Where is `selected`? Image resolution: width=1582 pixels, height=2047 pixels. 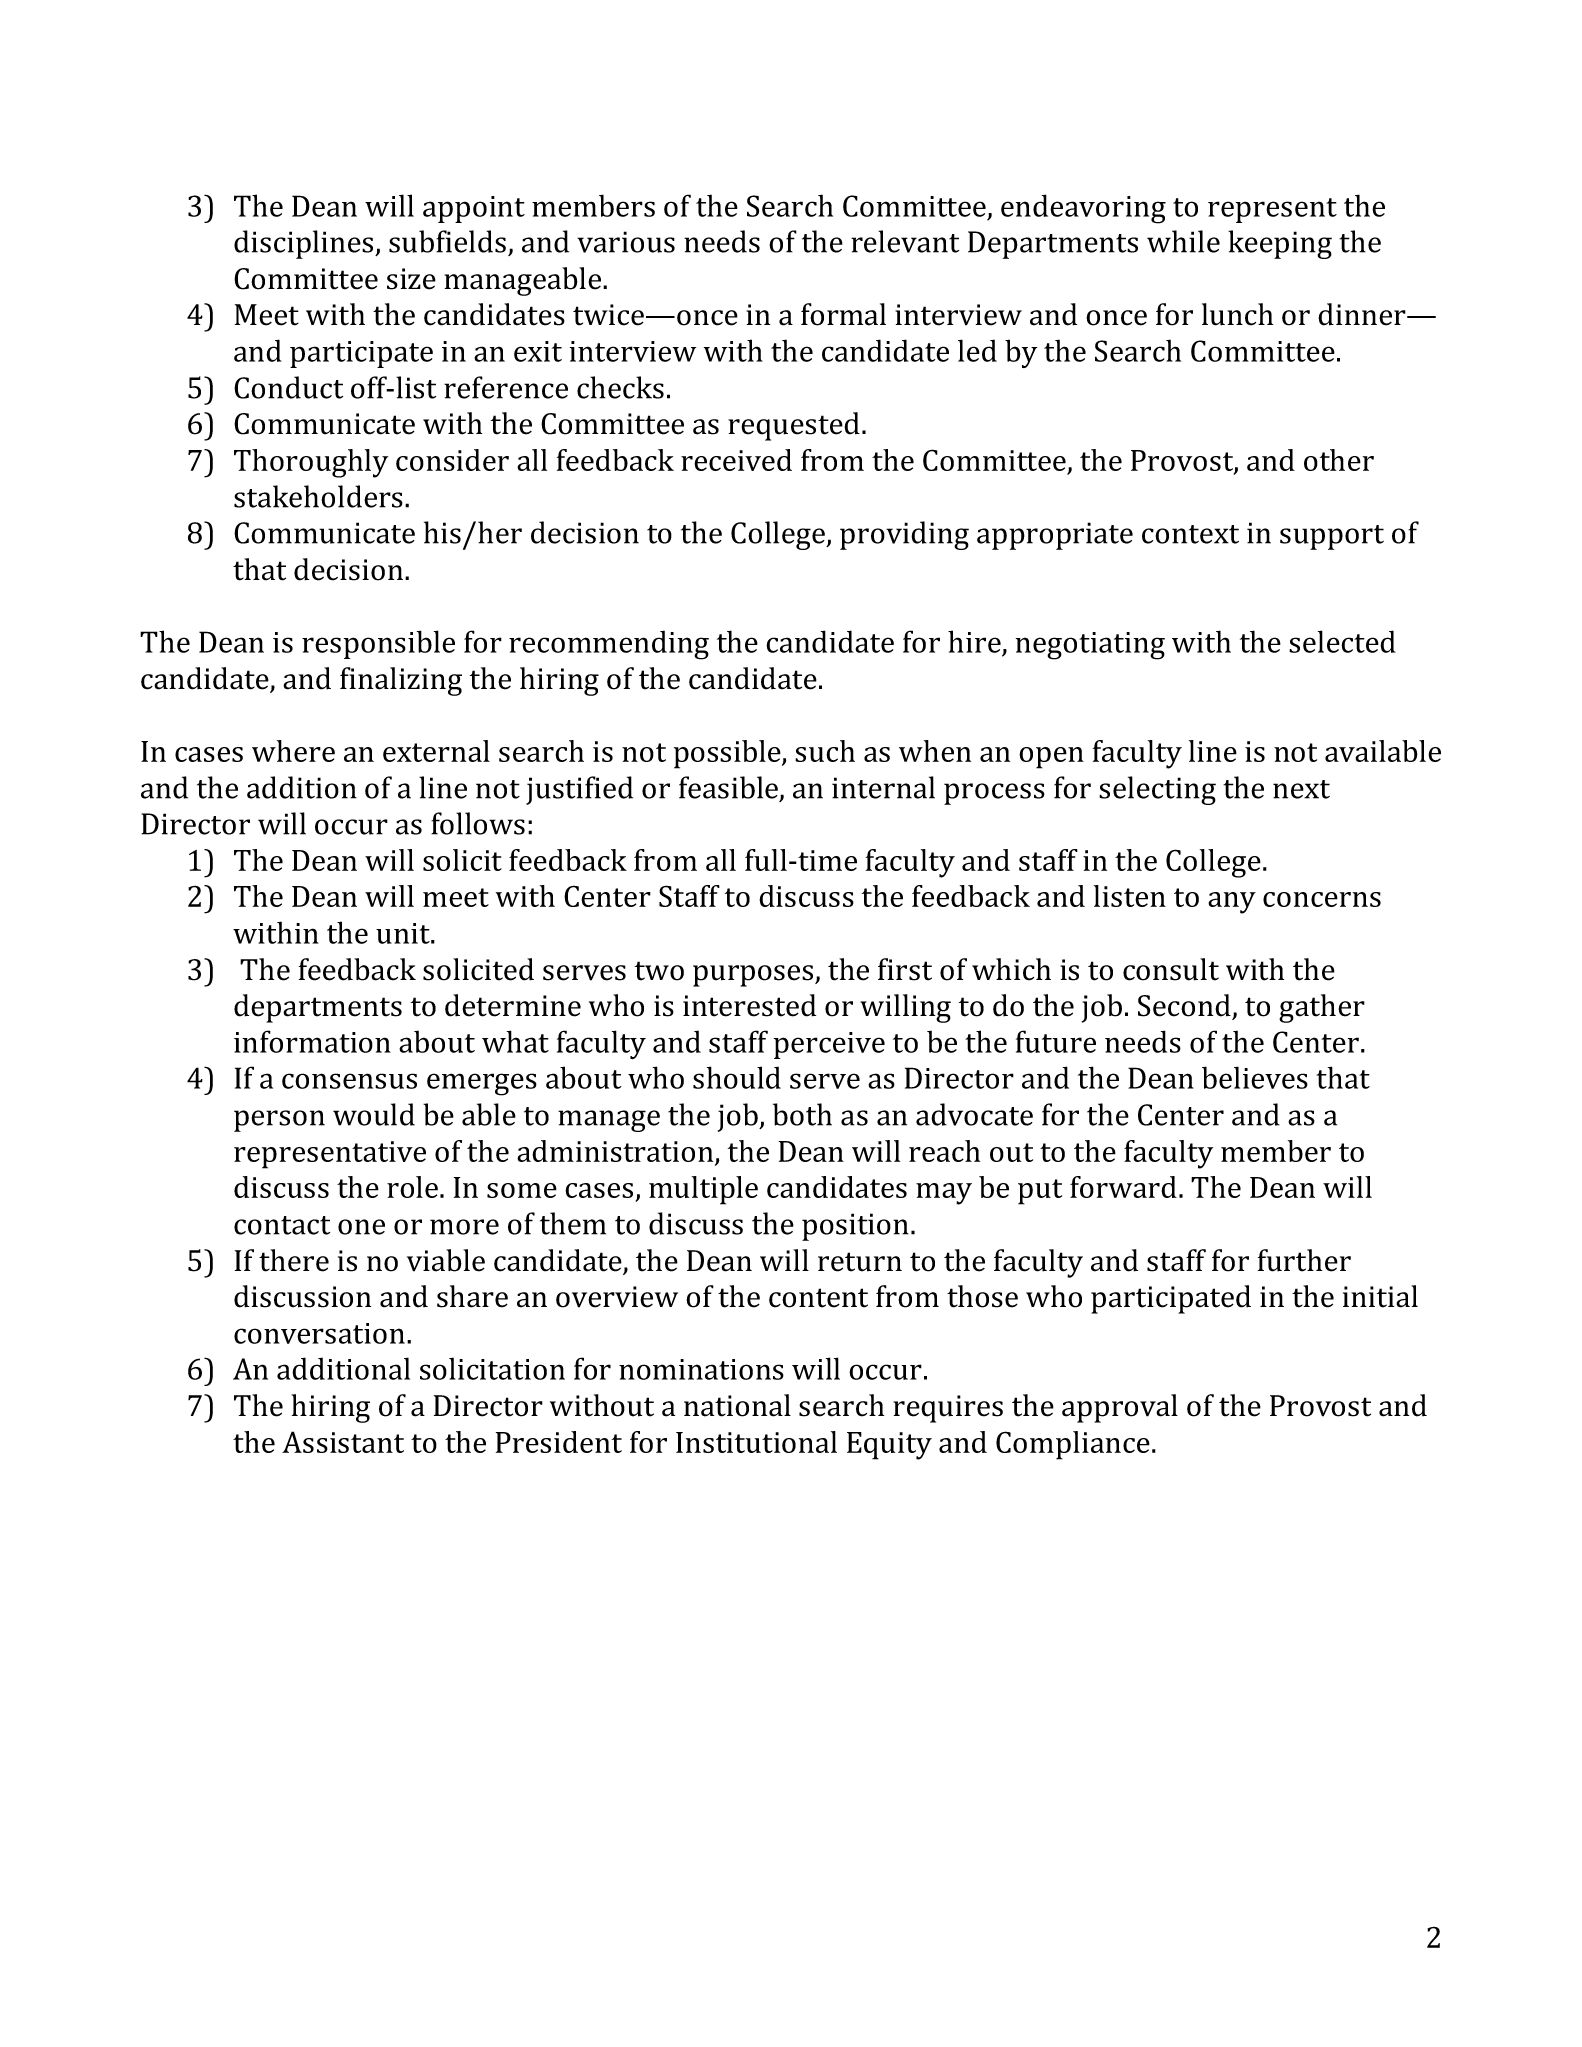
selected is located at coordinates (1342, 641).
